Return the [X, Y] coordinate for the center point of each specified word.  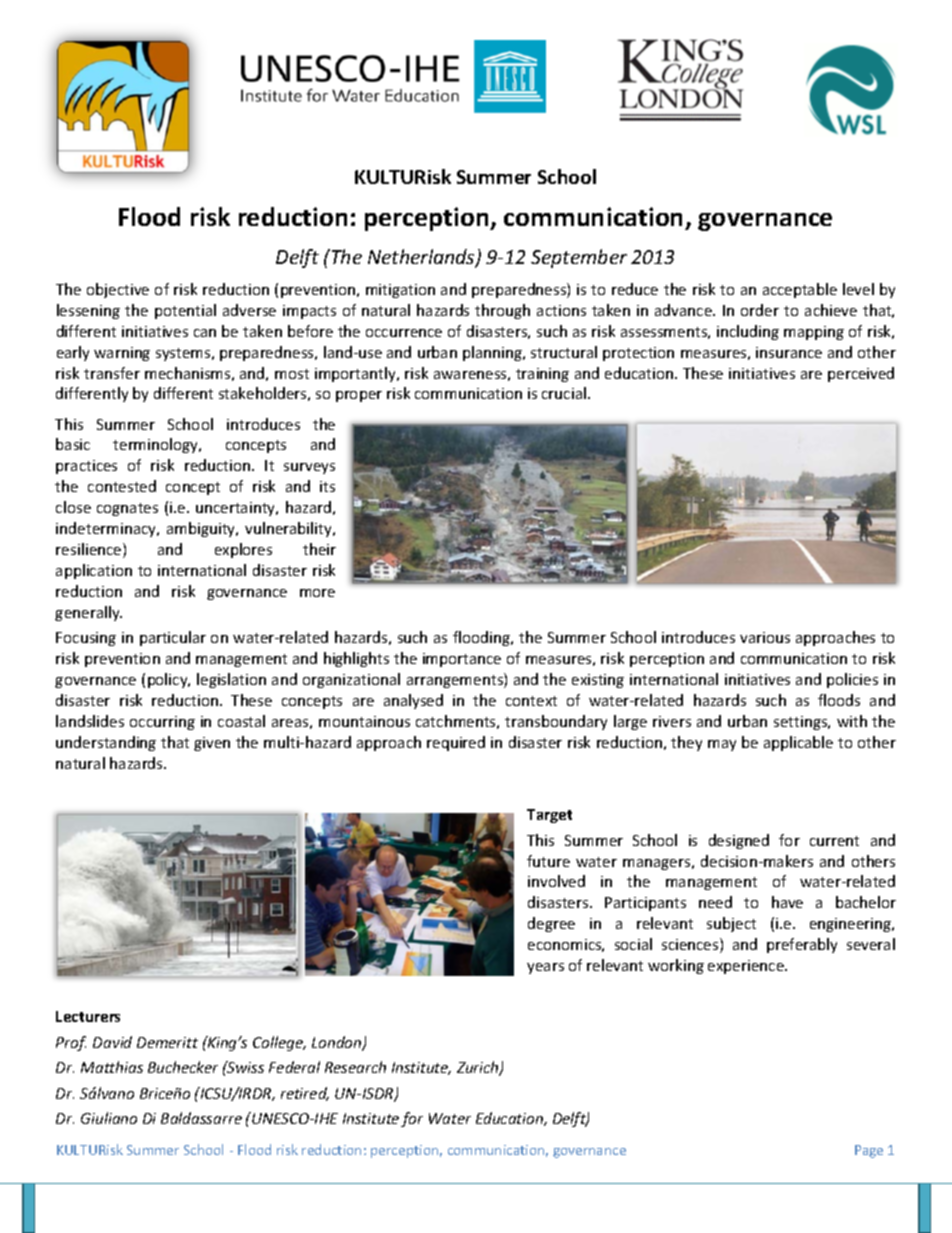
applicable [798, 743]
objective [118, 290]
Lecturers [88, 1016]
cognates [127, 509]
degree [551, 924]
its [327, 486]
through [502, 311]
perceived [861, 374]
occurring [162, 723]
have [787, 902]
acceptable [800, 290]
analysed [413, 701]
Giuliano [109, 1118]
